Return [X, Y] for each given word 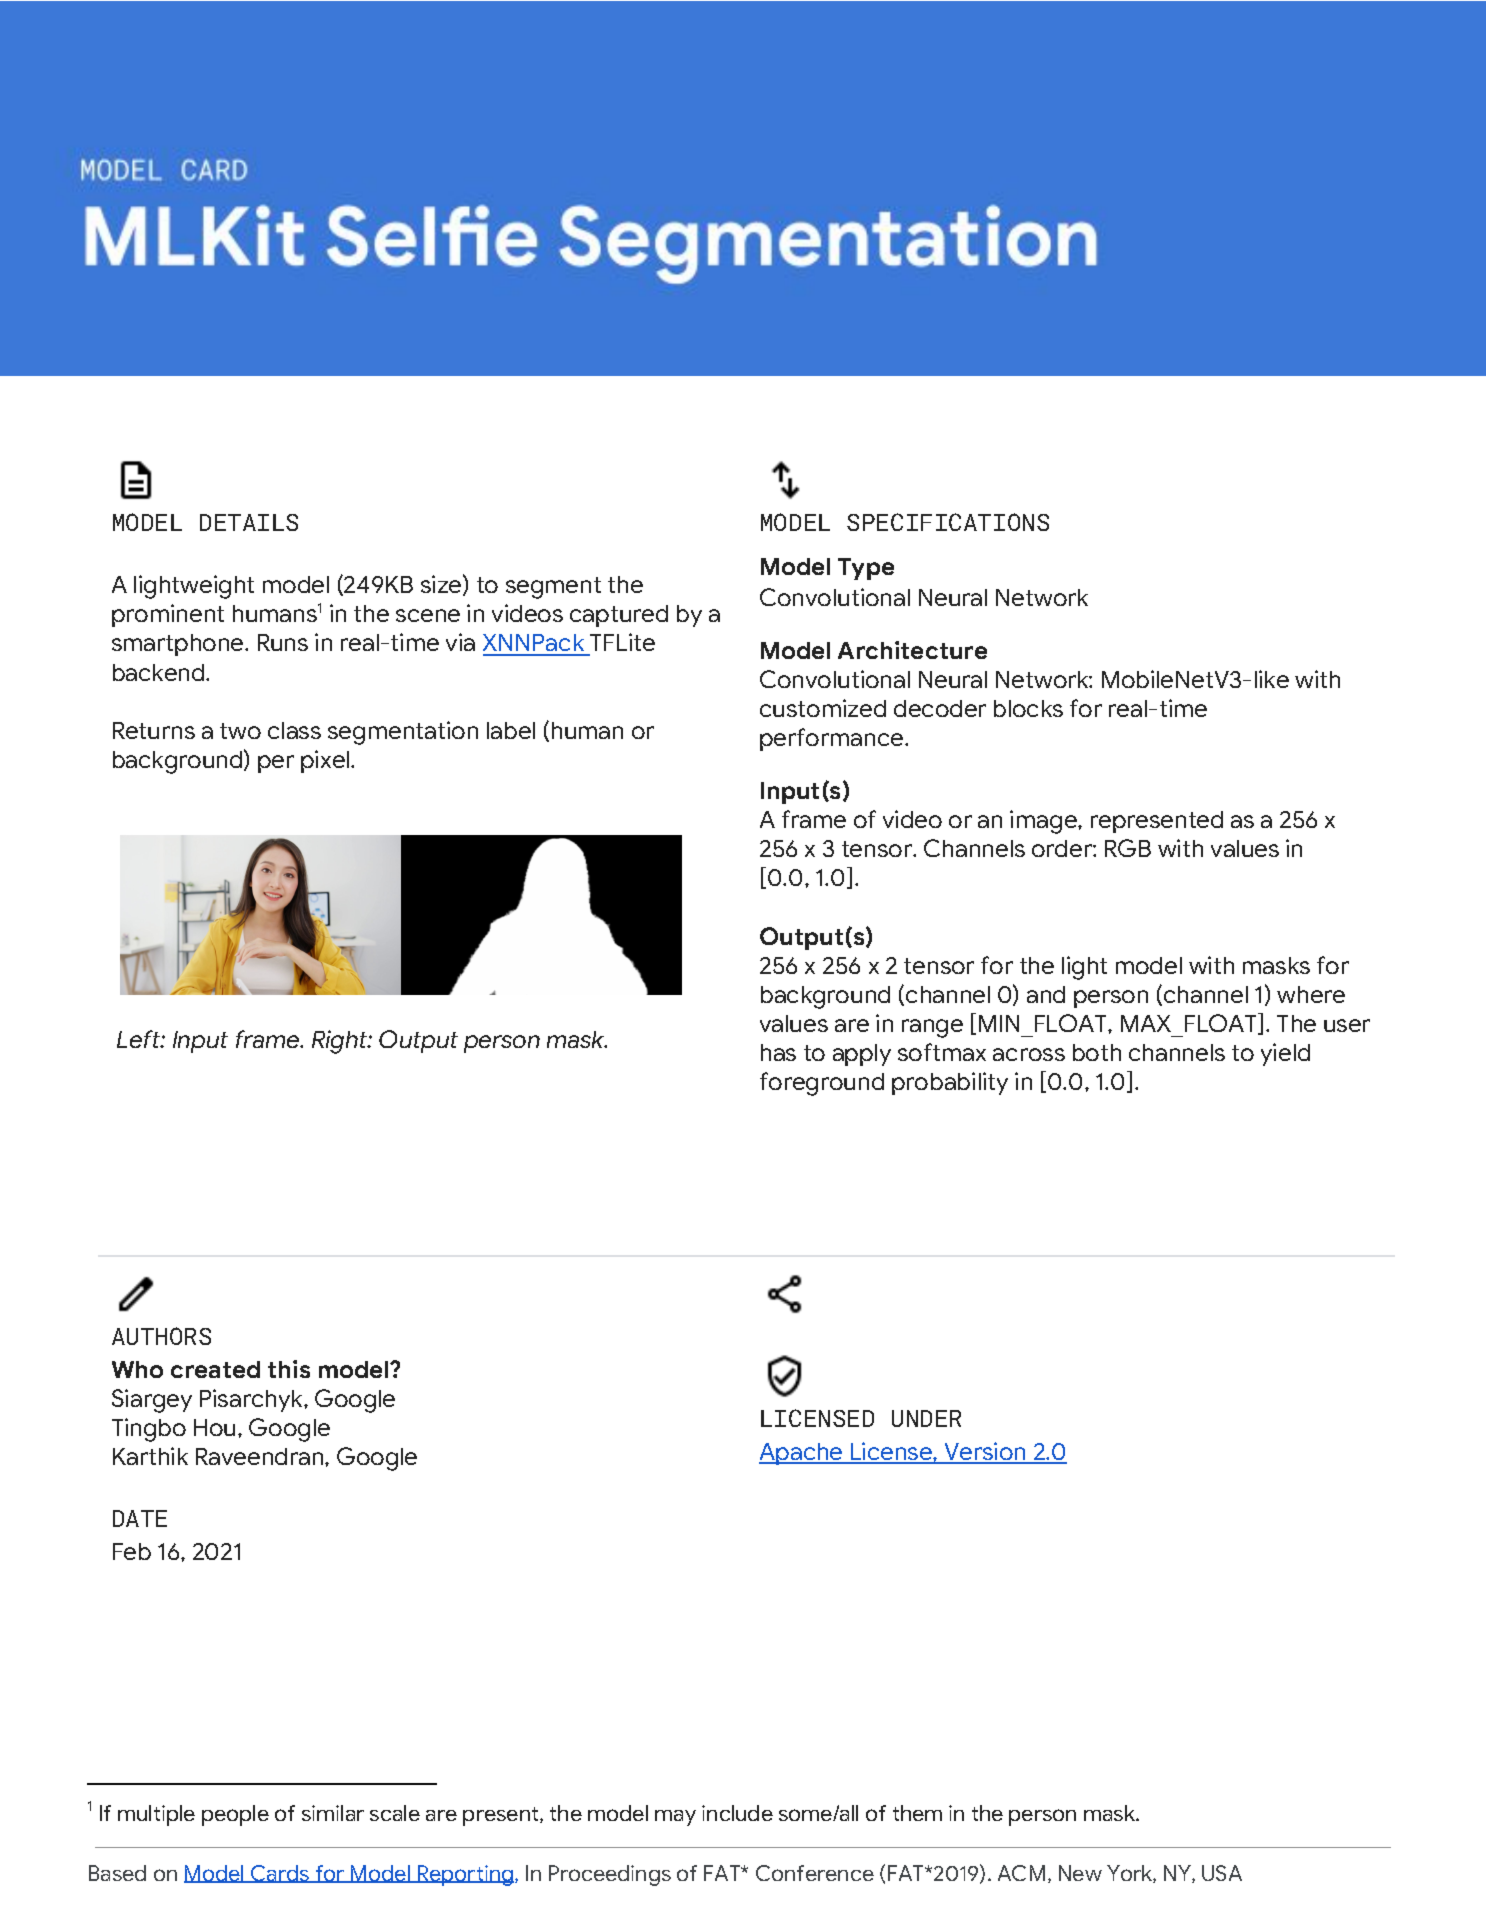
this [289, 1369]
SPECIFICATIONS [948, 522]
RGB [1128, 848]
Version [985, 1452]
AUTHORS [161, 1336]
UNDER [926, 1418]
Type [866, 569]
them [917, 1813]
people [235, 1815]
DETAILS [249, 522]
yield [1285, 1054]
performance [833, 739]
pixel [326, 761]
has [778, 1052]
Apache [802, 1454]
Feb [132, 1551]
